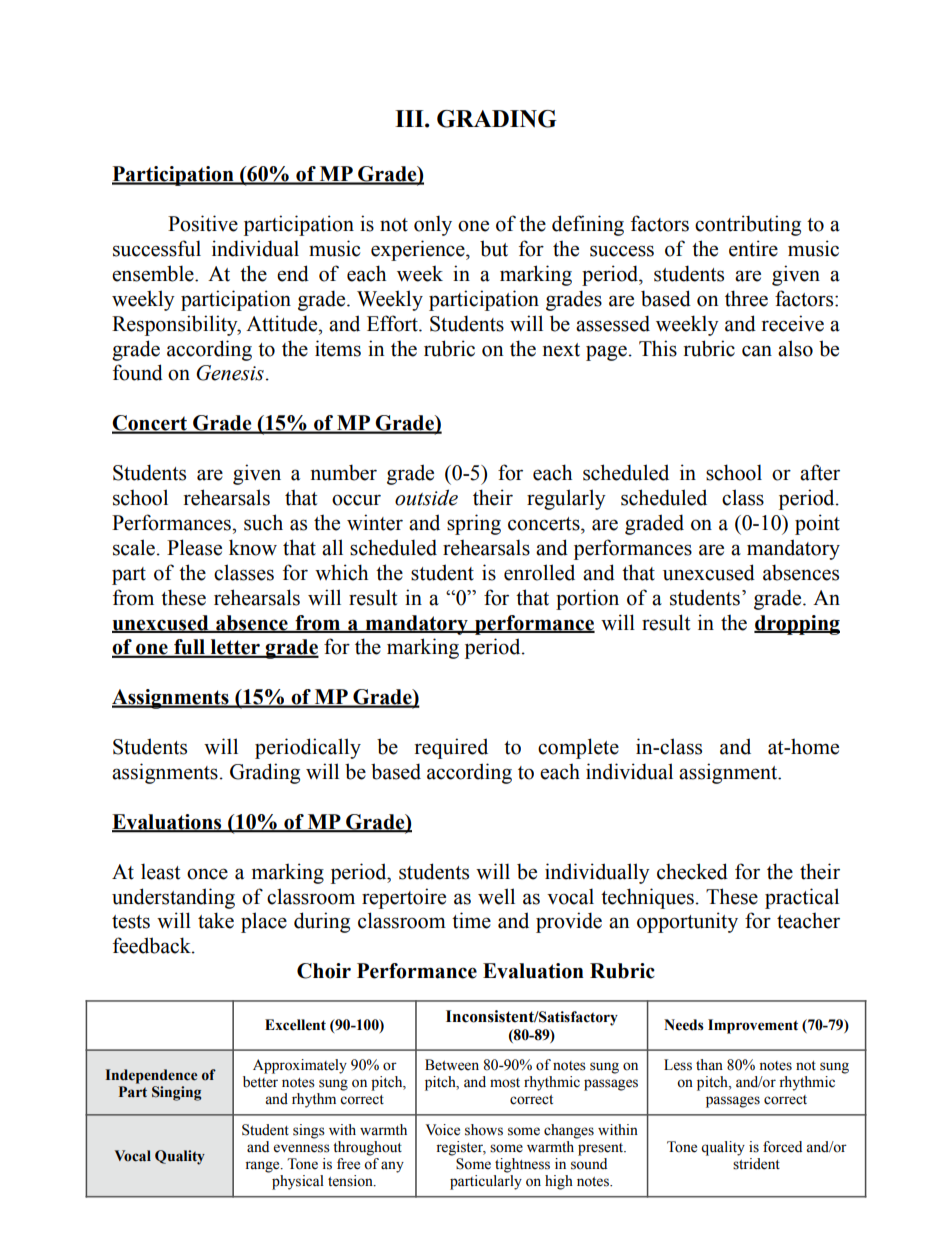  Describe the element at coordinates (461, 1148) in the page. I see `register` at that location.
